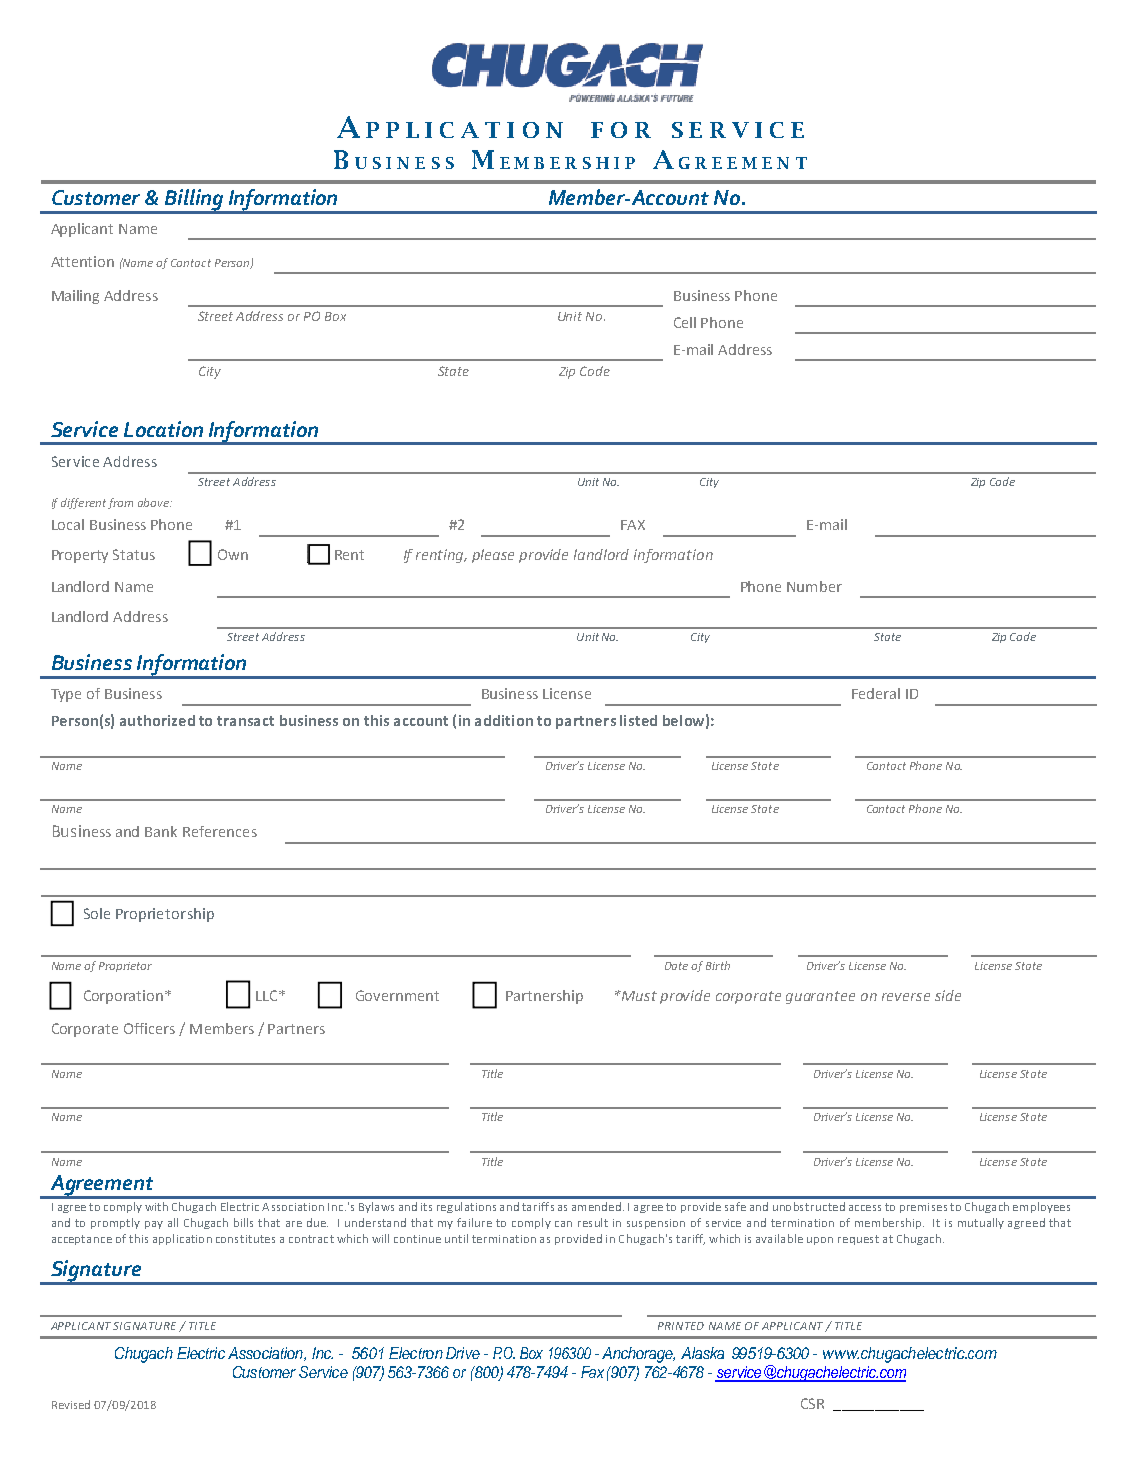  Describe the element at coordinates (493, 556) in the screenshot. I see `please` at that location.
